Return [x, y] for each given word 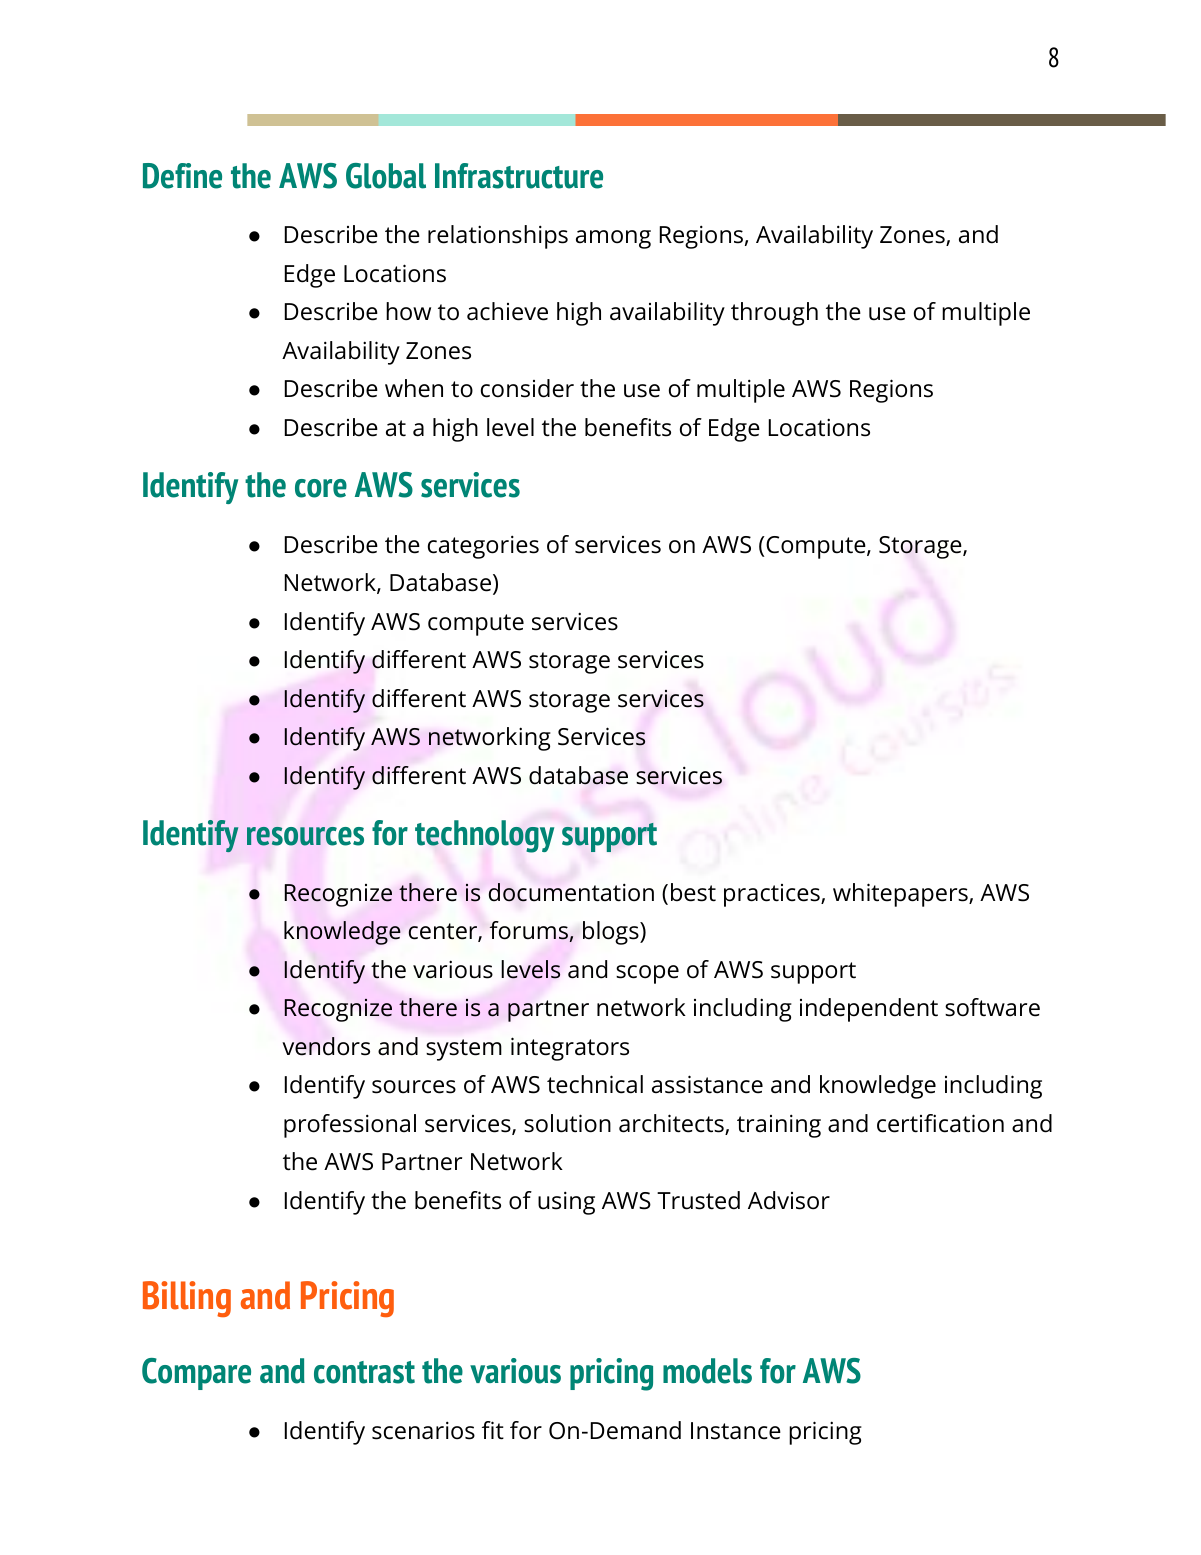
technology [484, 836]
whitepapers [901, 895]
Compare [196, 1374]
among [613, 239]
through [774, 314]
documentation [571, 892]
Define [182, 176]
